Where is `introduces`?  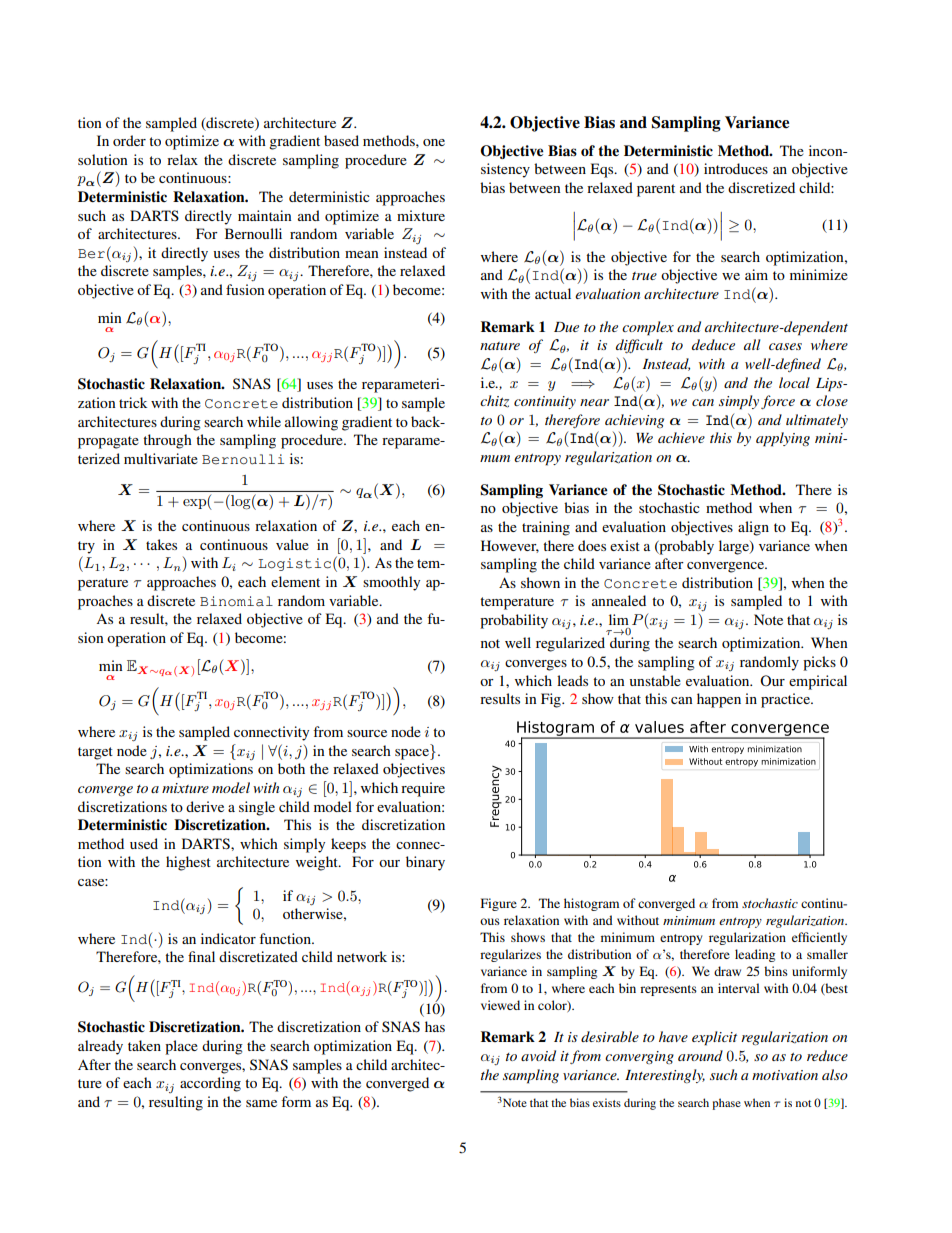 introduces is located at coordinates (736, 168).
